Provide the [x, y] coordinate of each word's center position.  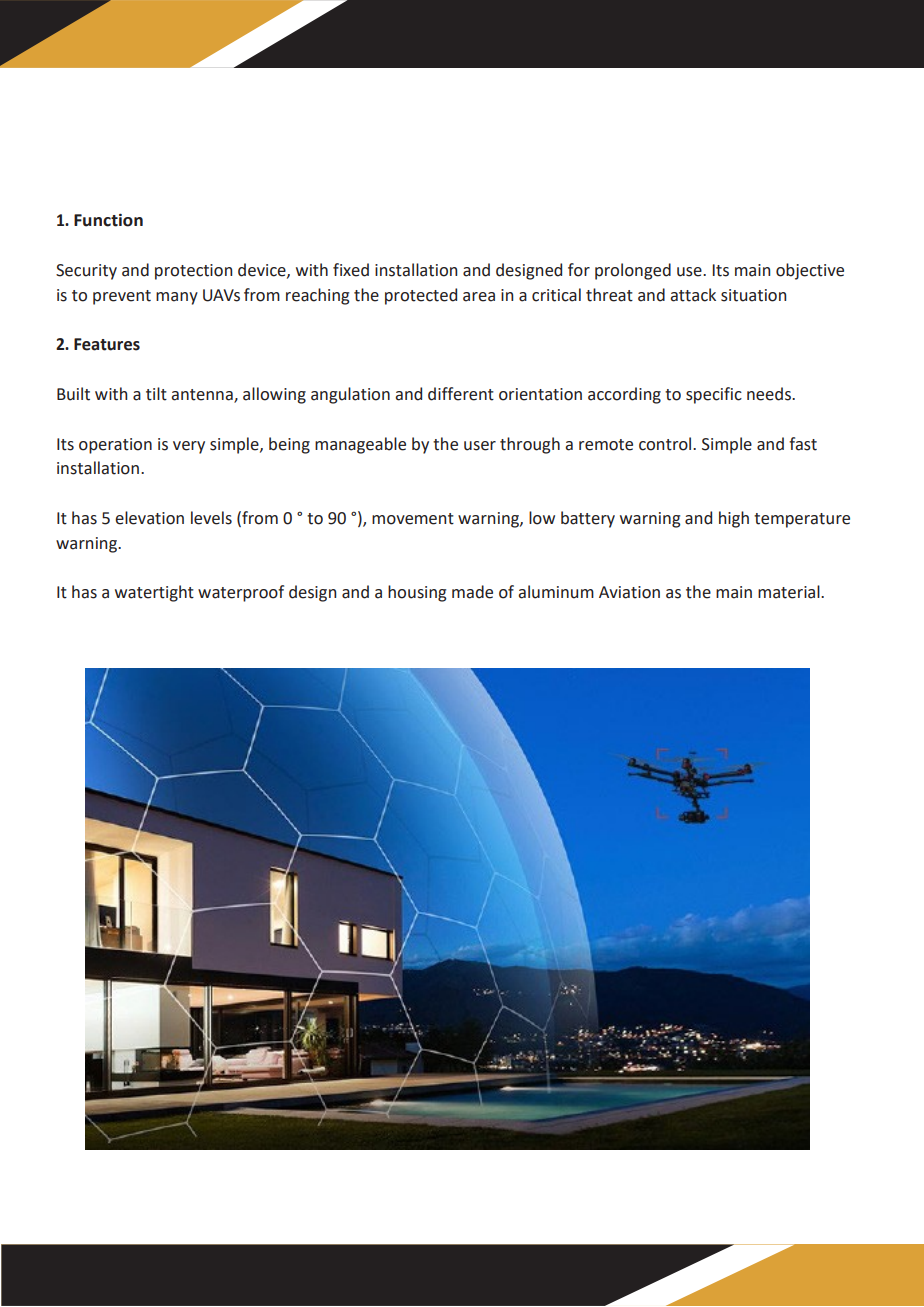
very [189, 447]
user [480, 446]
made [472, 592]
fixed [351, 270]
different [461, 394]
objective [810, 271]
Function [108, 220]
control [666, 444]
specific [714, 395]
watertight [154, 593]
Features [107, 344]
